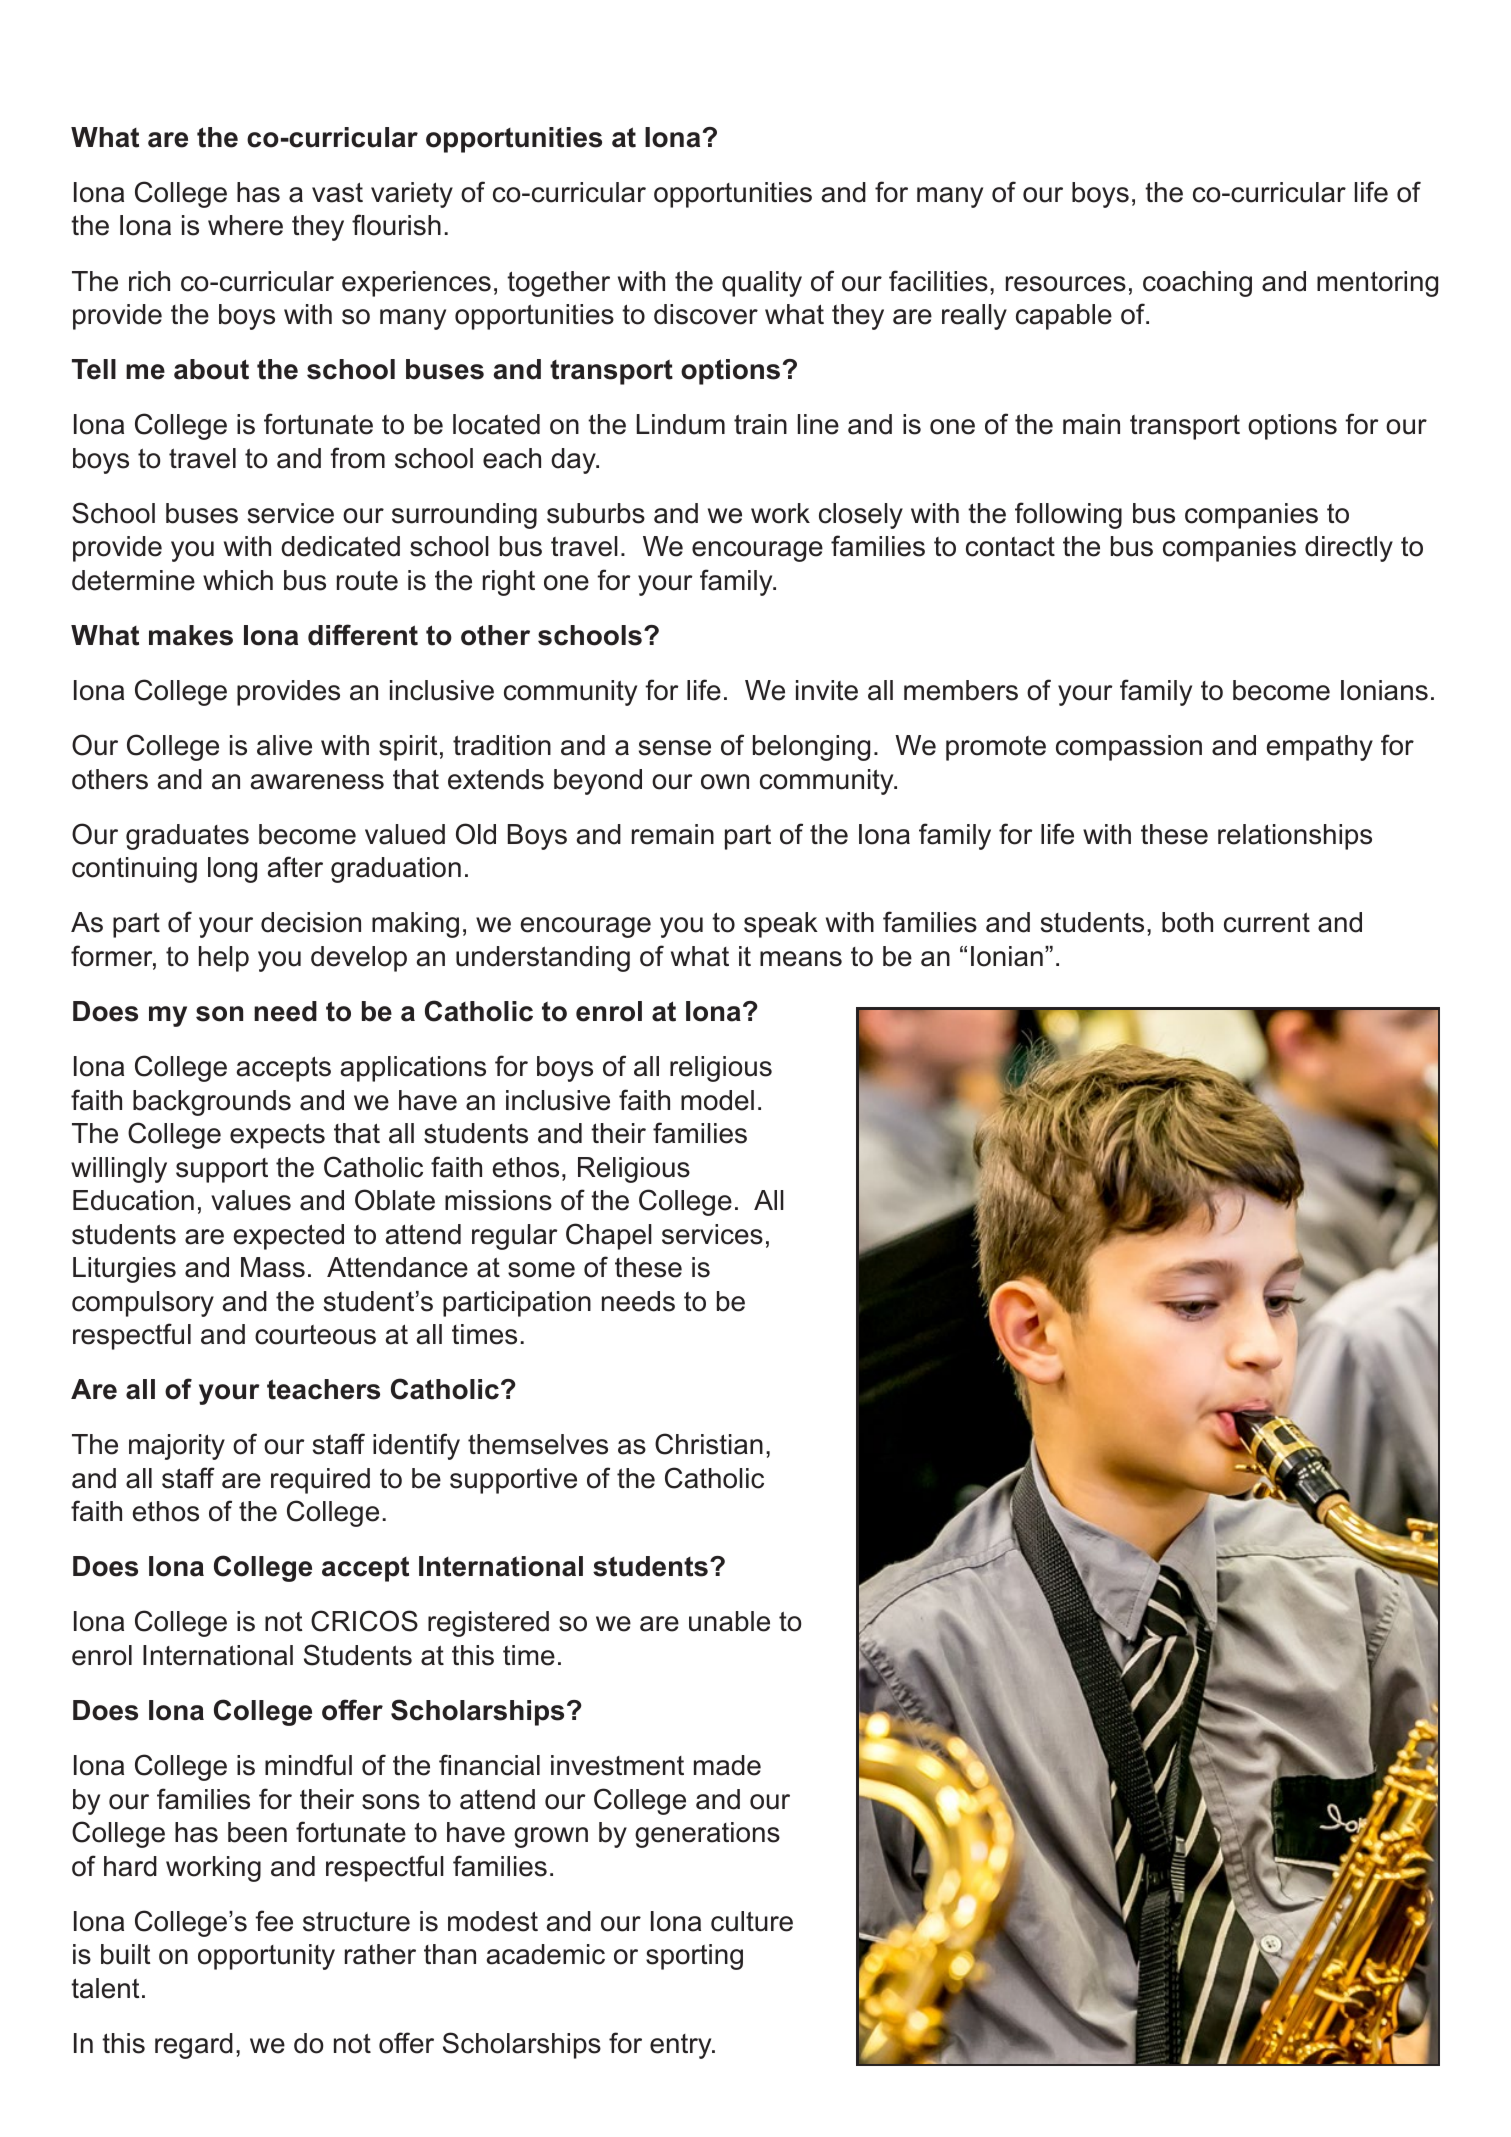  Describe the element at coordinates (729, 1621) in the document. I see `unable` at that location.
